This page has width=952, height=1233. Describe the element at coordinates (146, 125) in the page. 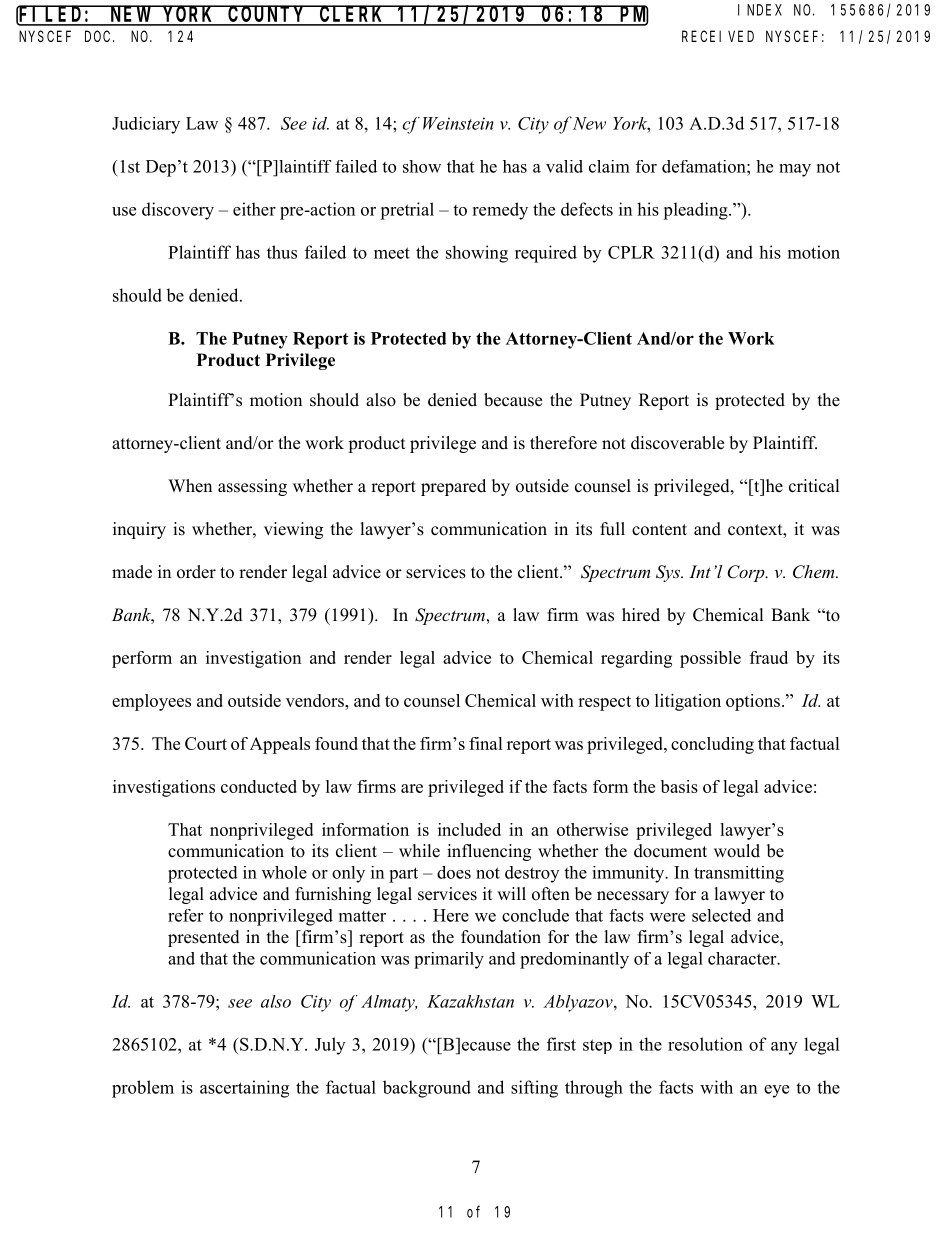

I see `Judiciary` at that location.
